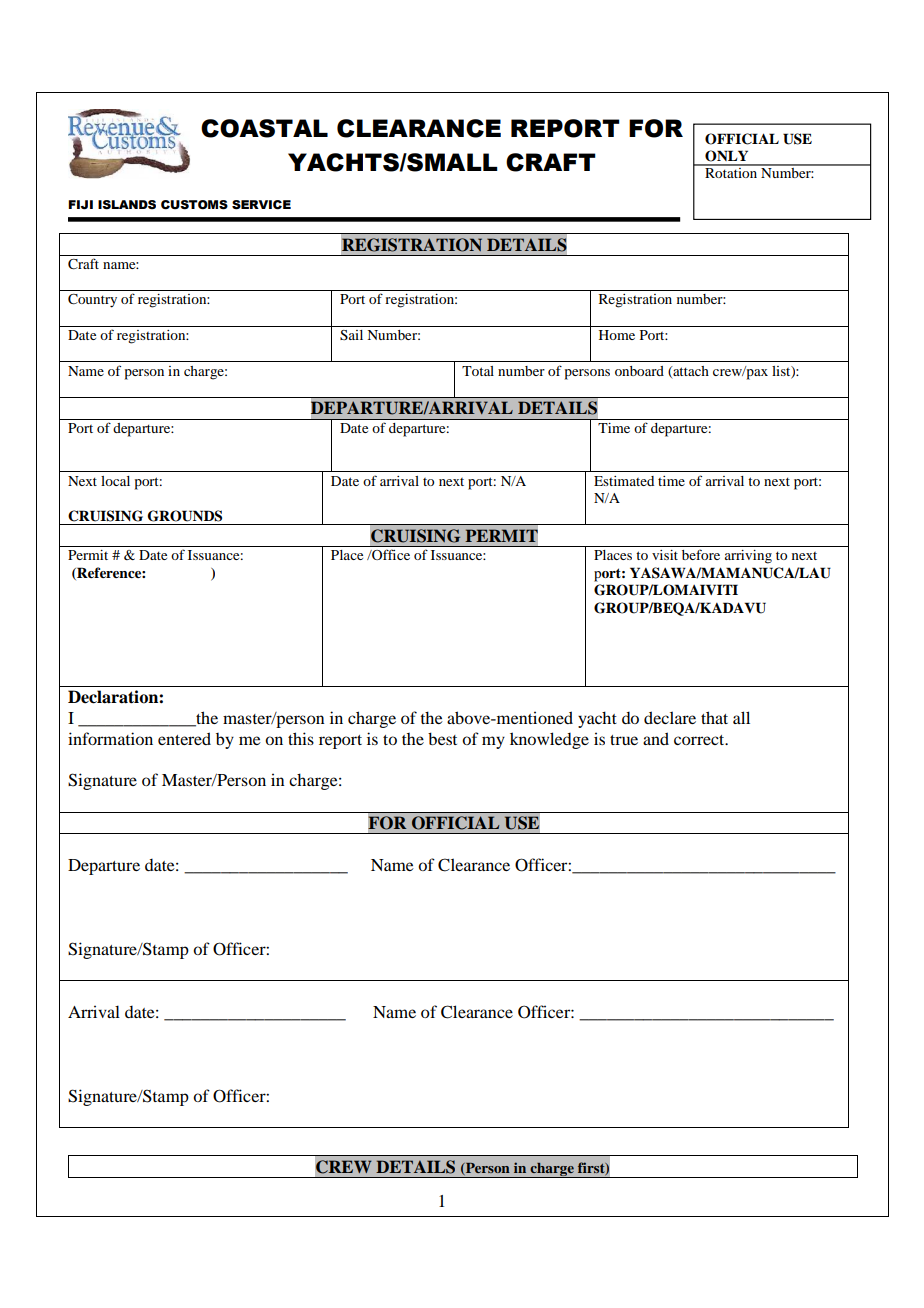 The width and height of the screenshot is (924, 1308). What do you see at coordinates (351, 335) in the screenshot?
I see `Sail` at bounding box center [351, 335].
